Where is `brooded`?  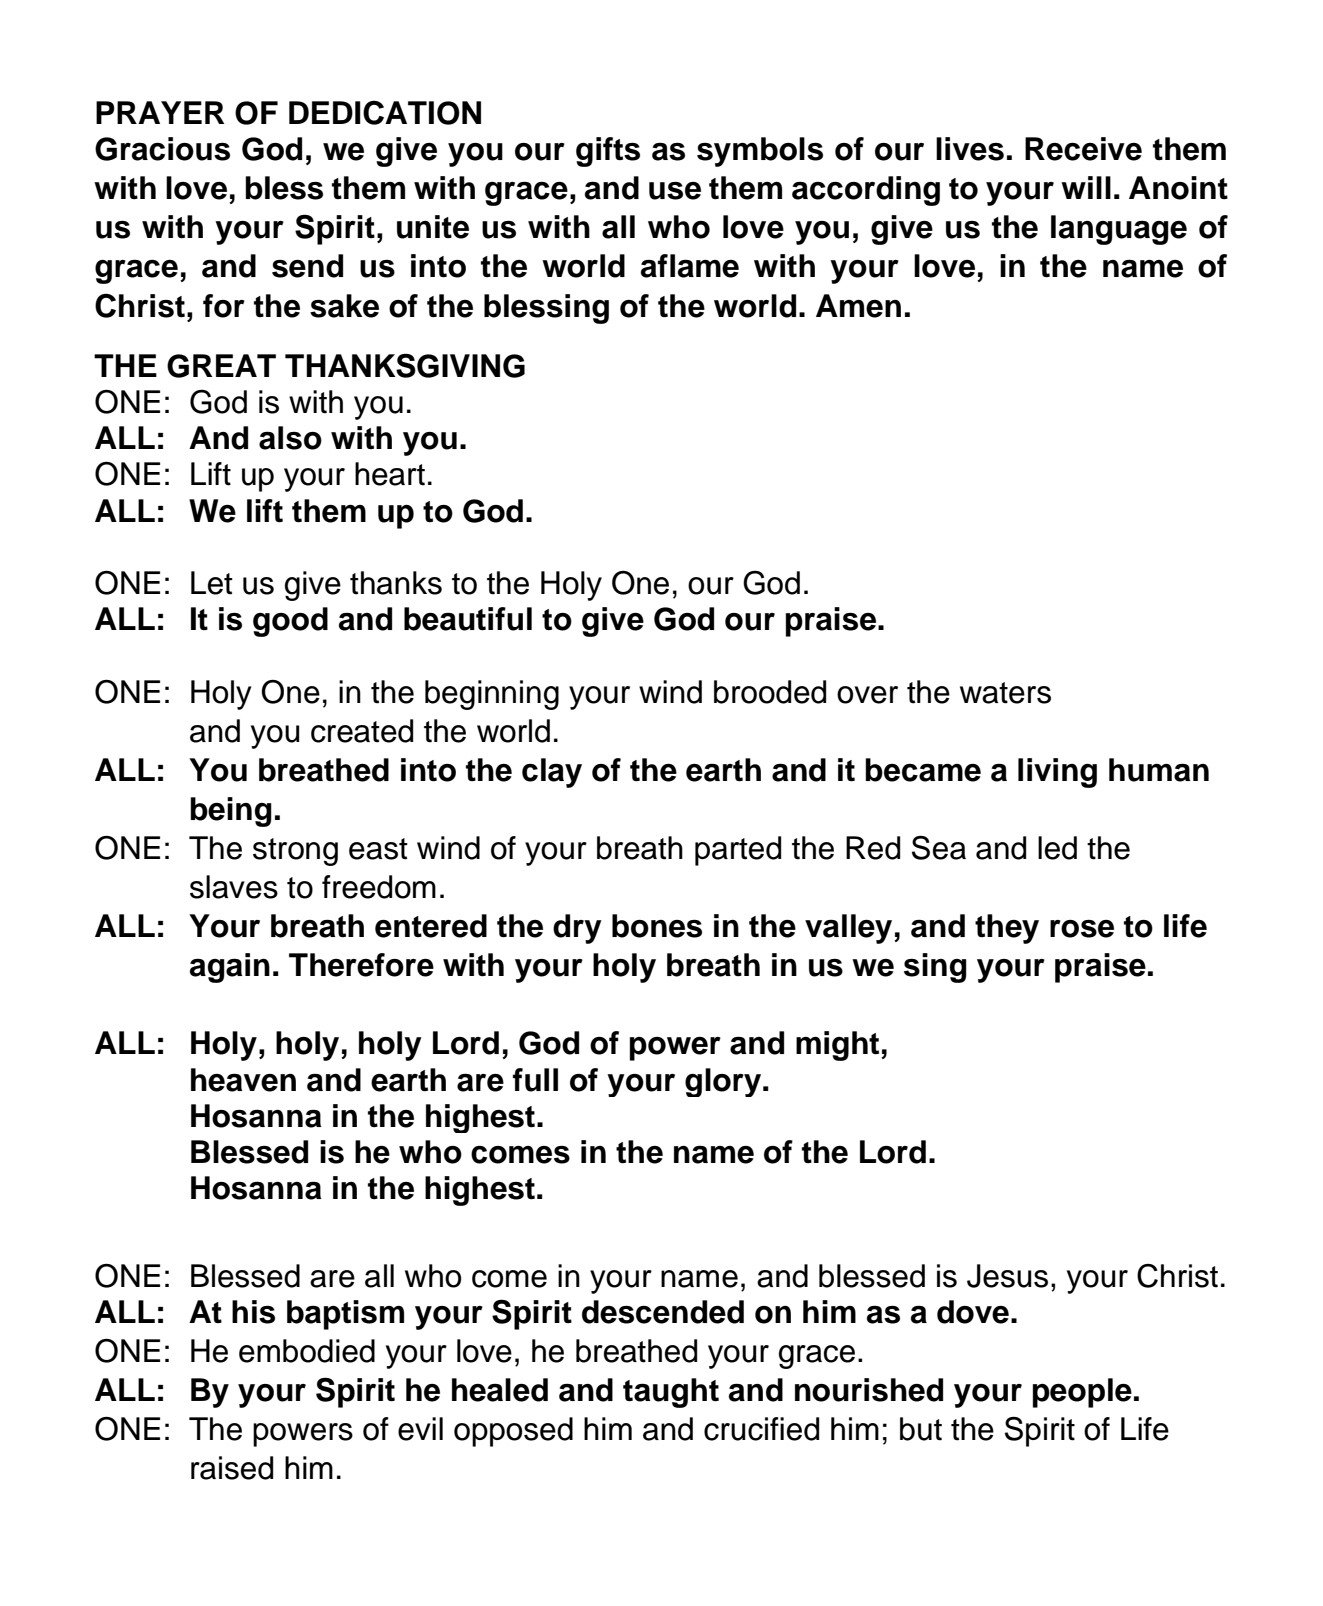
brooded is located at coordinates (770, 692).
